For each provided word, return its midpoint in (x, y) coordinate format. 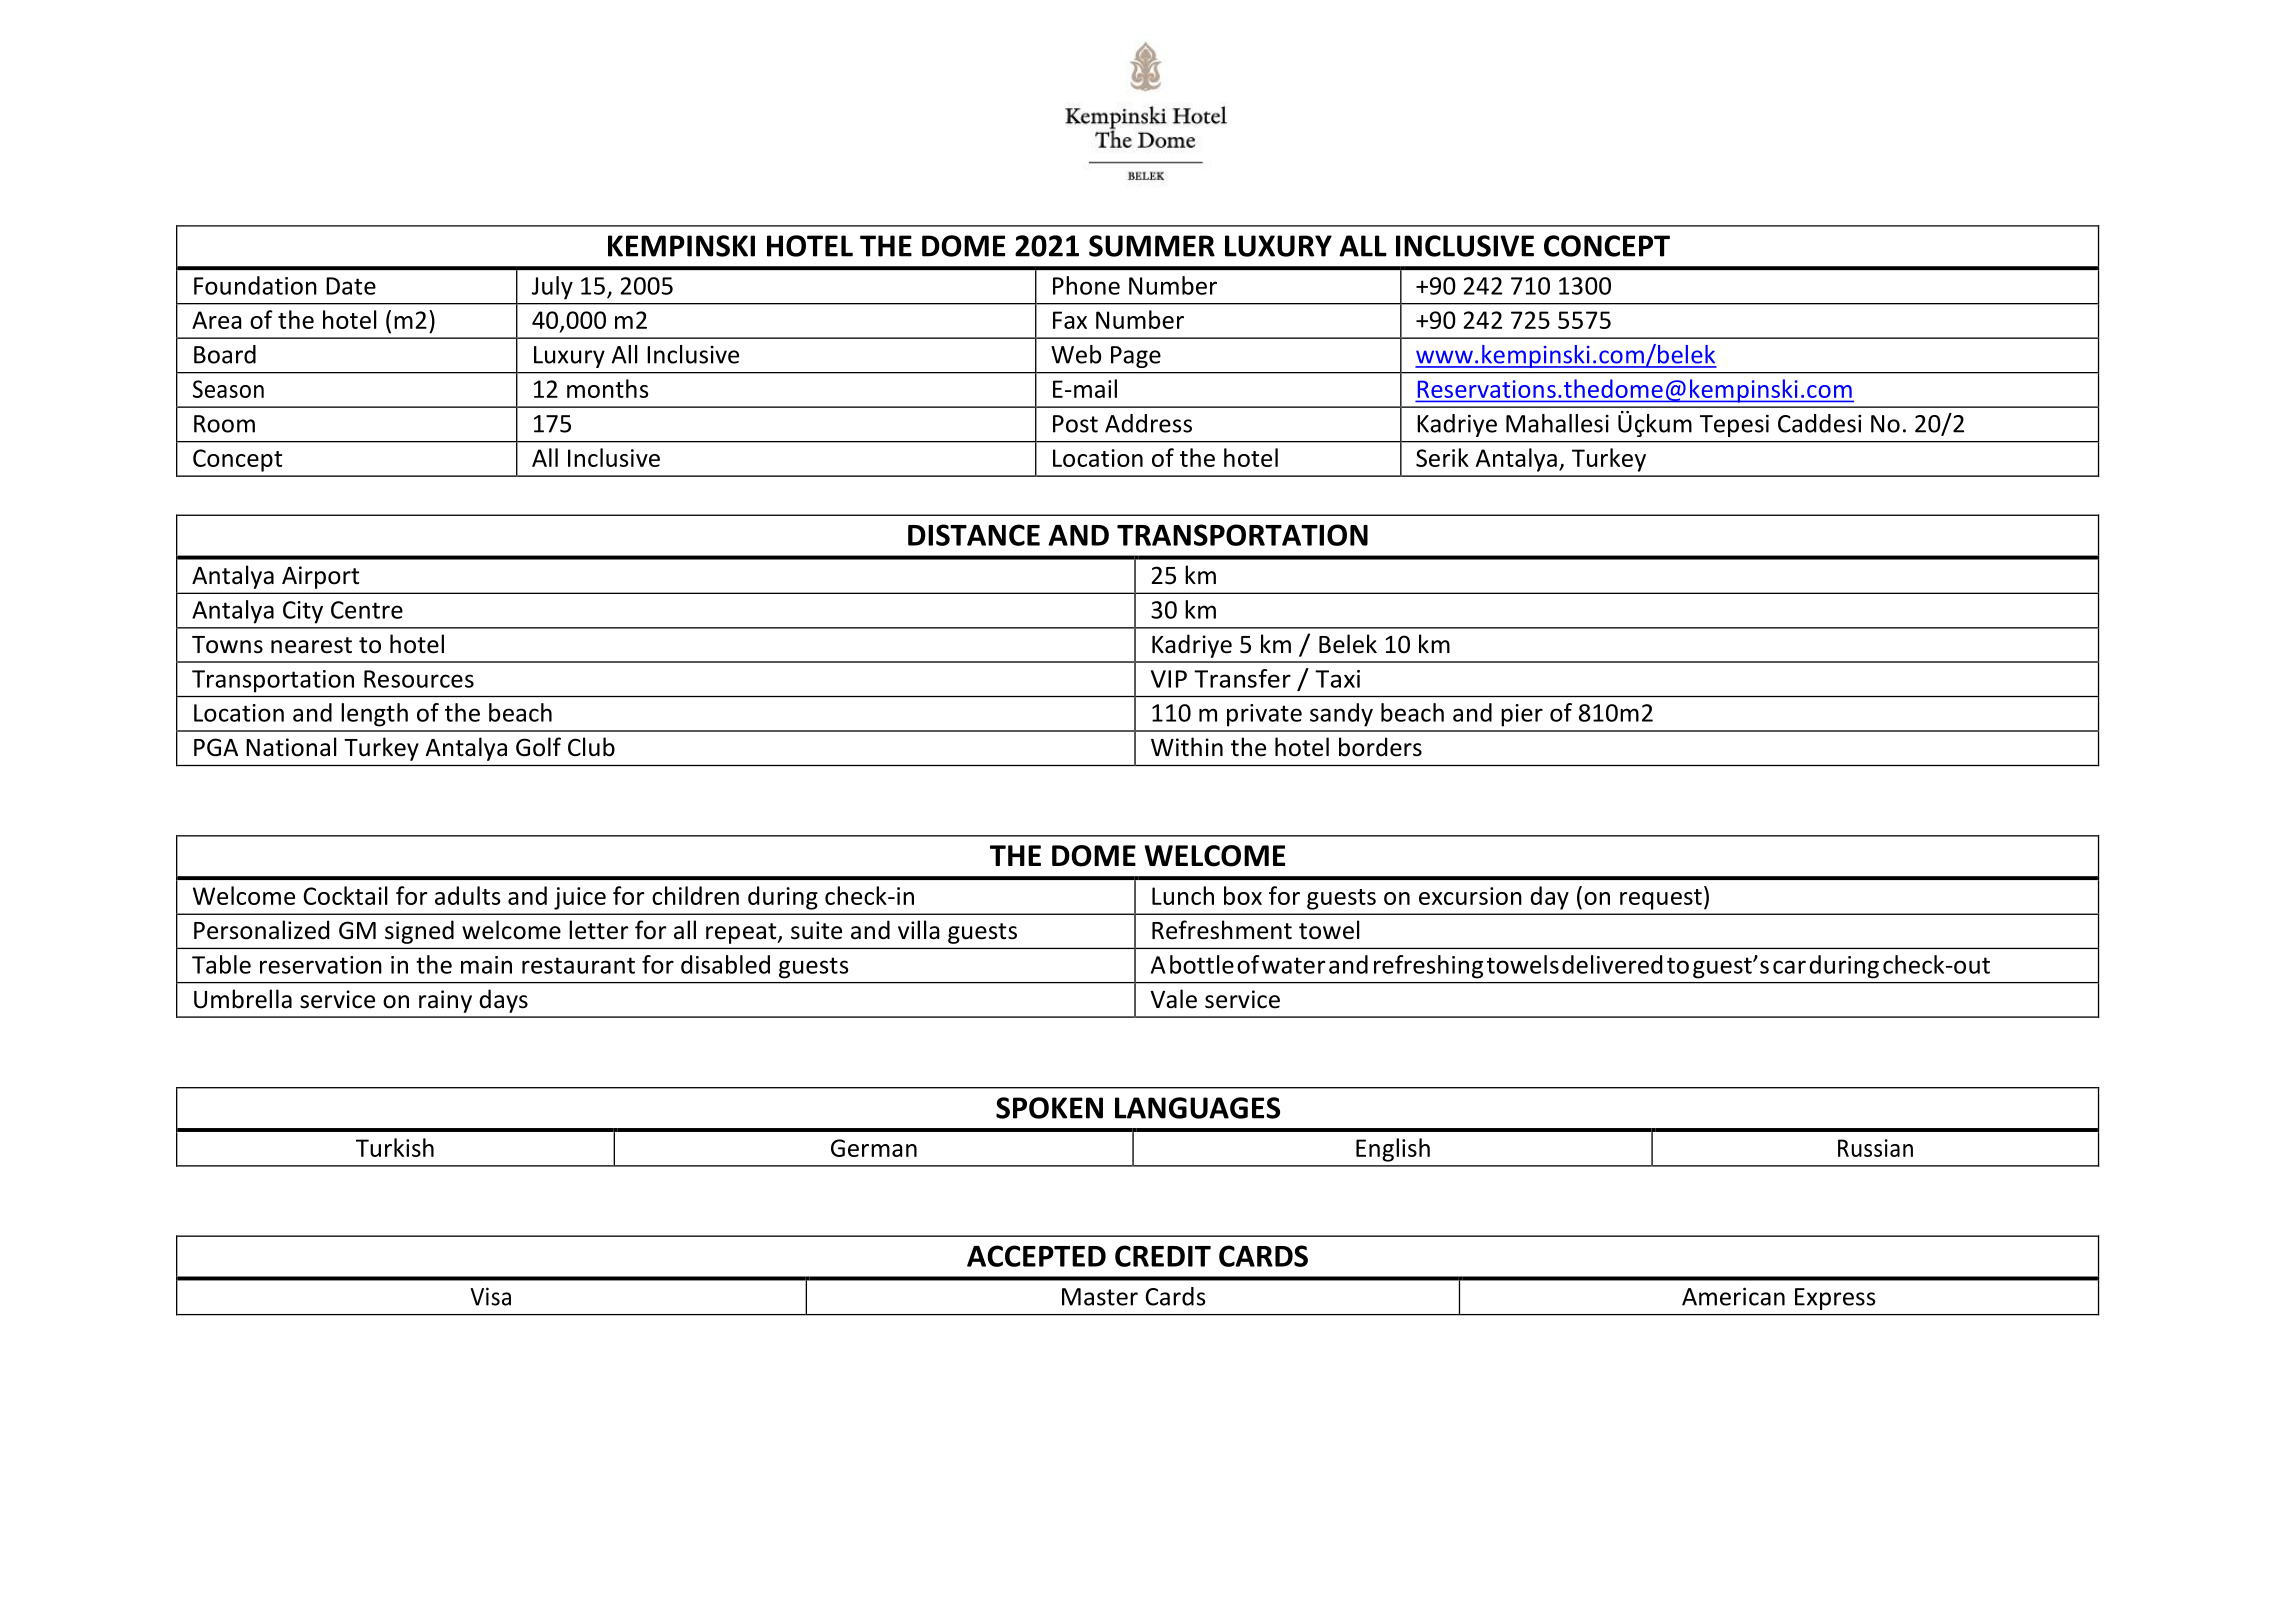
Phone (1086, 285)
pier (1522, 715)
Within (1187, 747)
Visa (490, 1296)
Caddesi (1819, 423)
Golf (538, 747)
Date (351, 286)
